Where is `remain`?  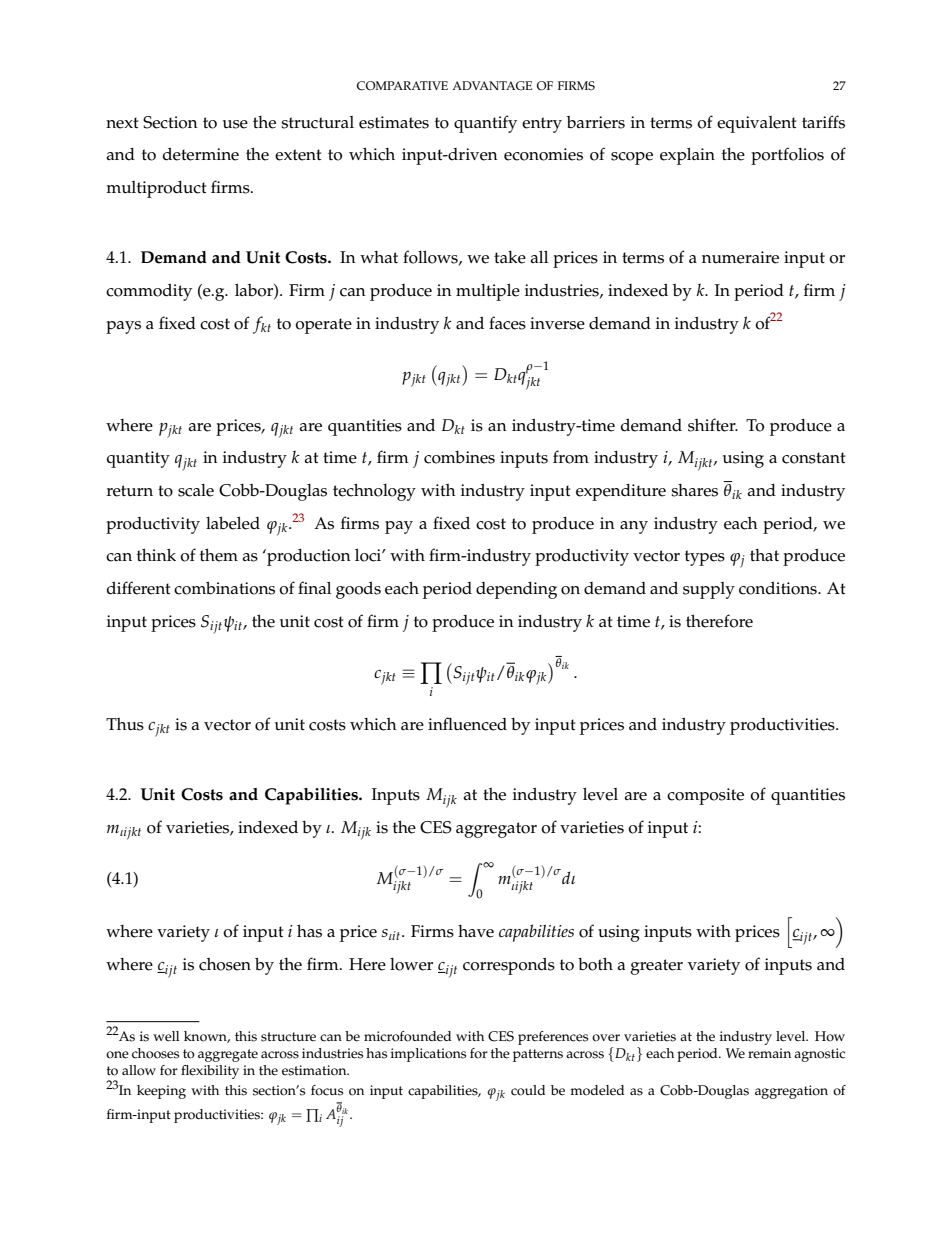 remain is located at coordinates (769, 1053).
